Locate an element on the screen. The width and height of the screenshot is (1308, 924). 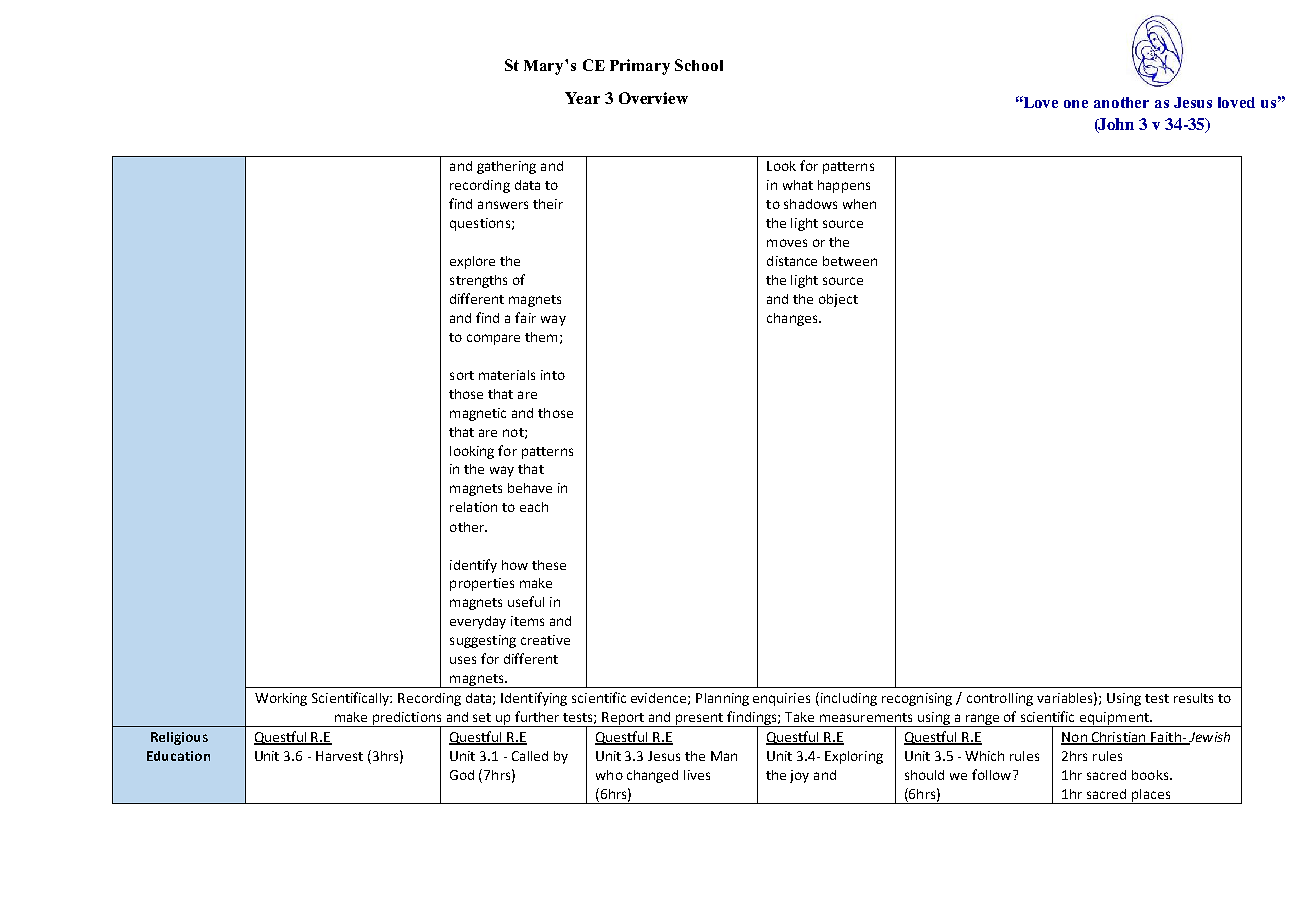
Overview is located at coordinates (653, 98).
